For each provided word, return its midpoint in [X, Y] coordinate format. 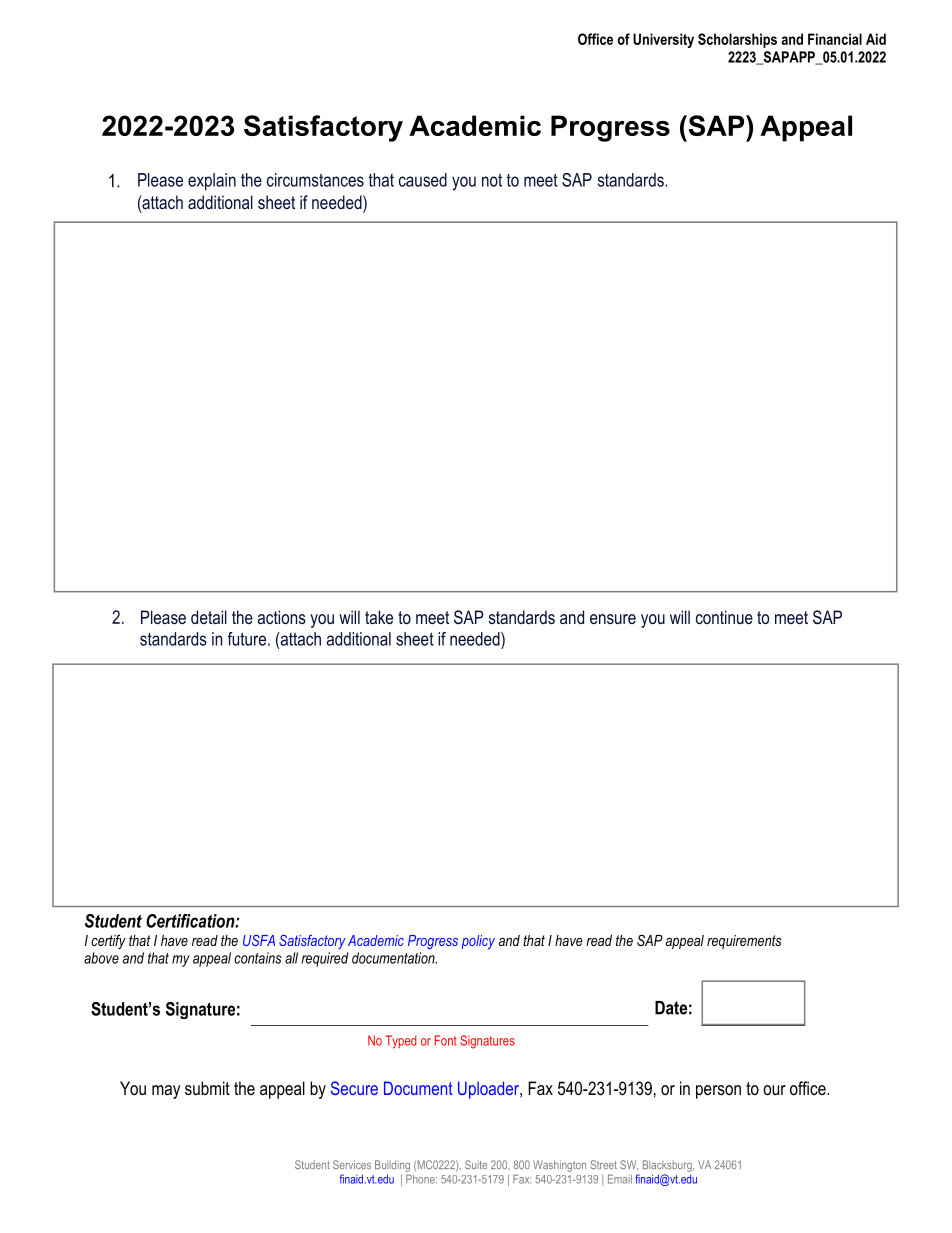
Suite [476, 1164]
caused [423, 180]
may [166, 1092]
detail [209, 617]
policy [478, 942]
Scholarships [737, 40]
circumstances [315, 180]
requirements [744, 942]
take [379, 617]
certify [108, 942]
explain [212, 182]
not [492, 180]
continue [724, 617]
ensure [613, 619]
